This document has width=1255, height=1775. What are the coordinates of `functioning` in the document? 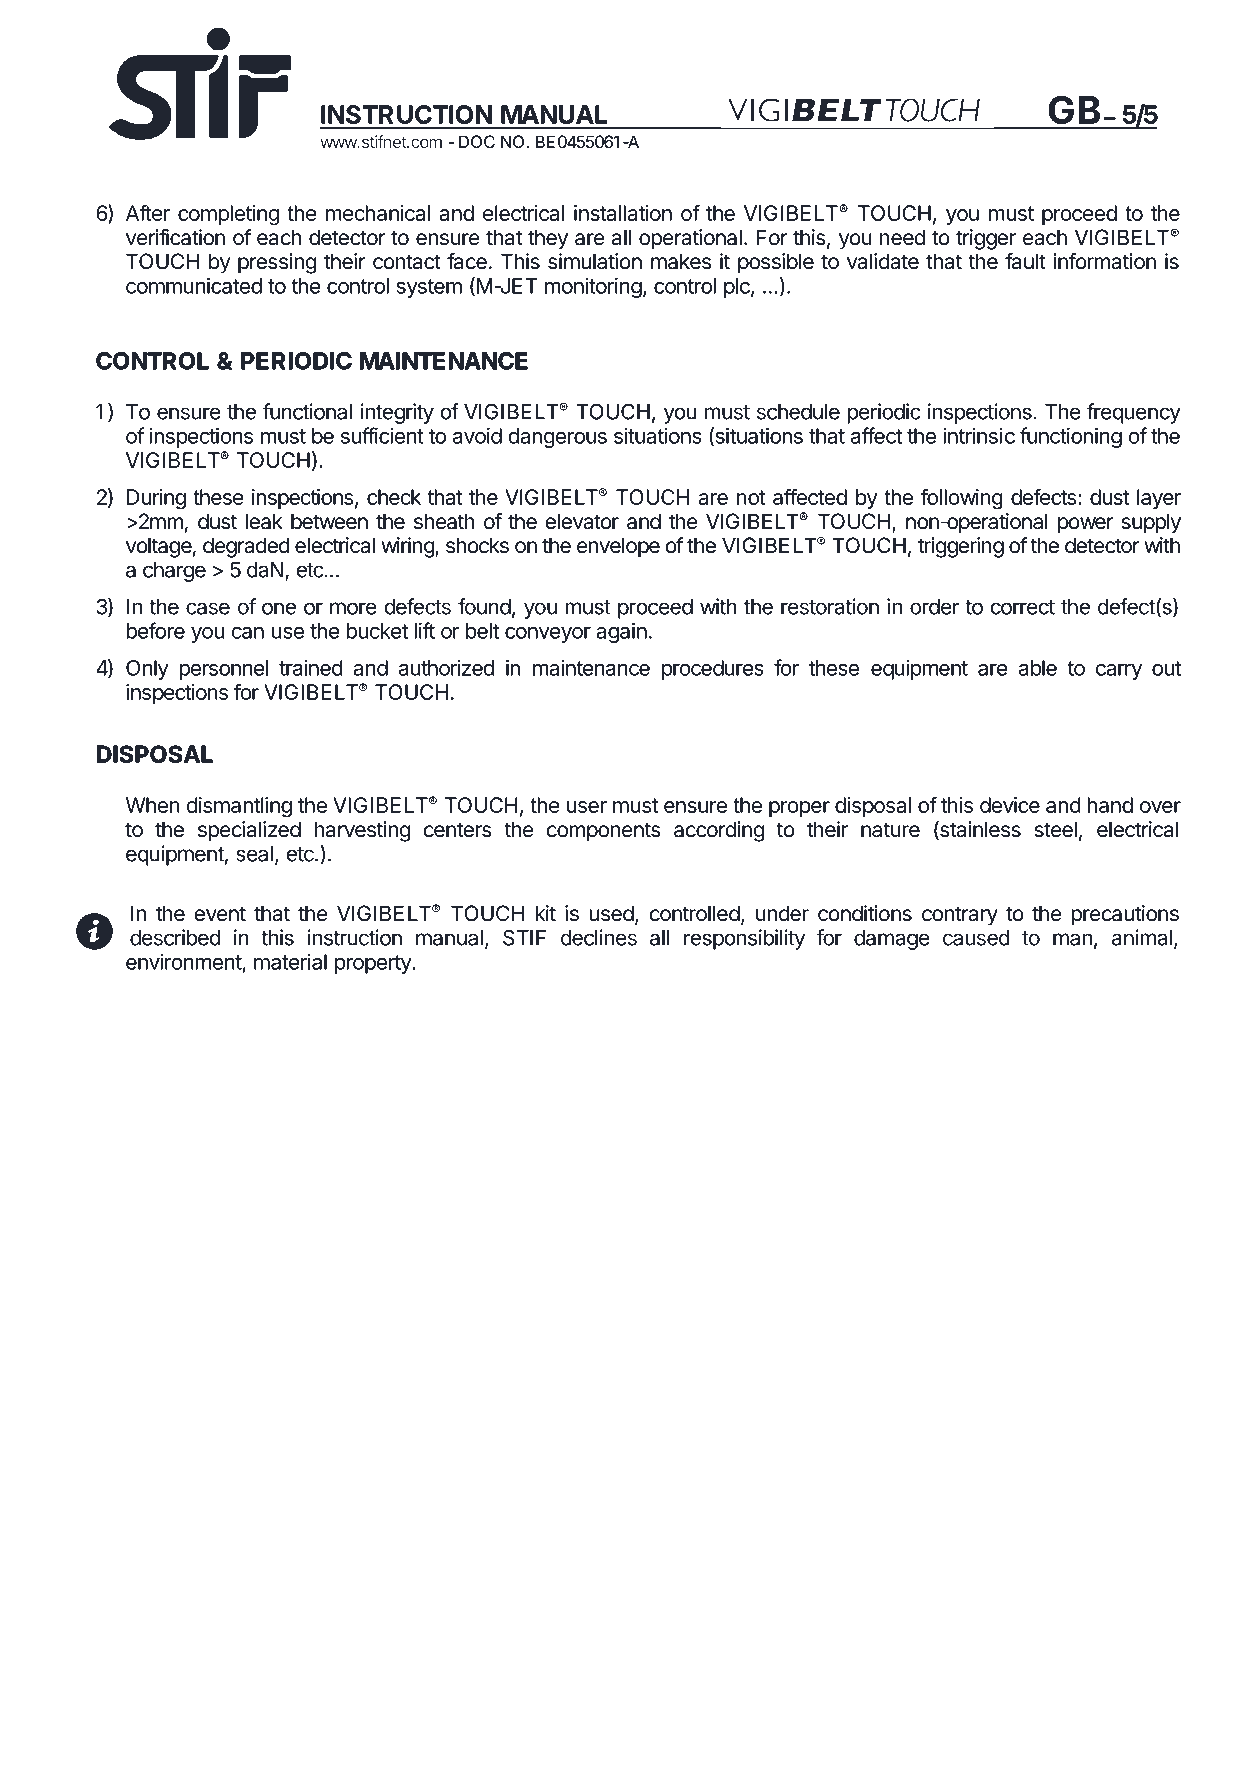 It's located at (1071, 437).
